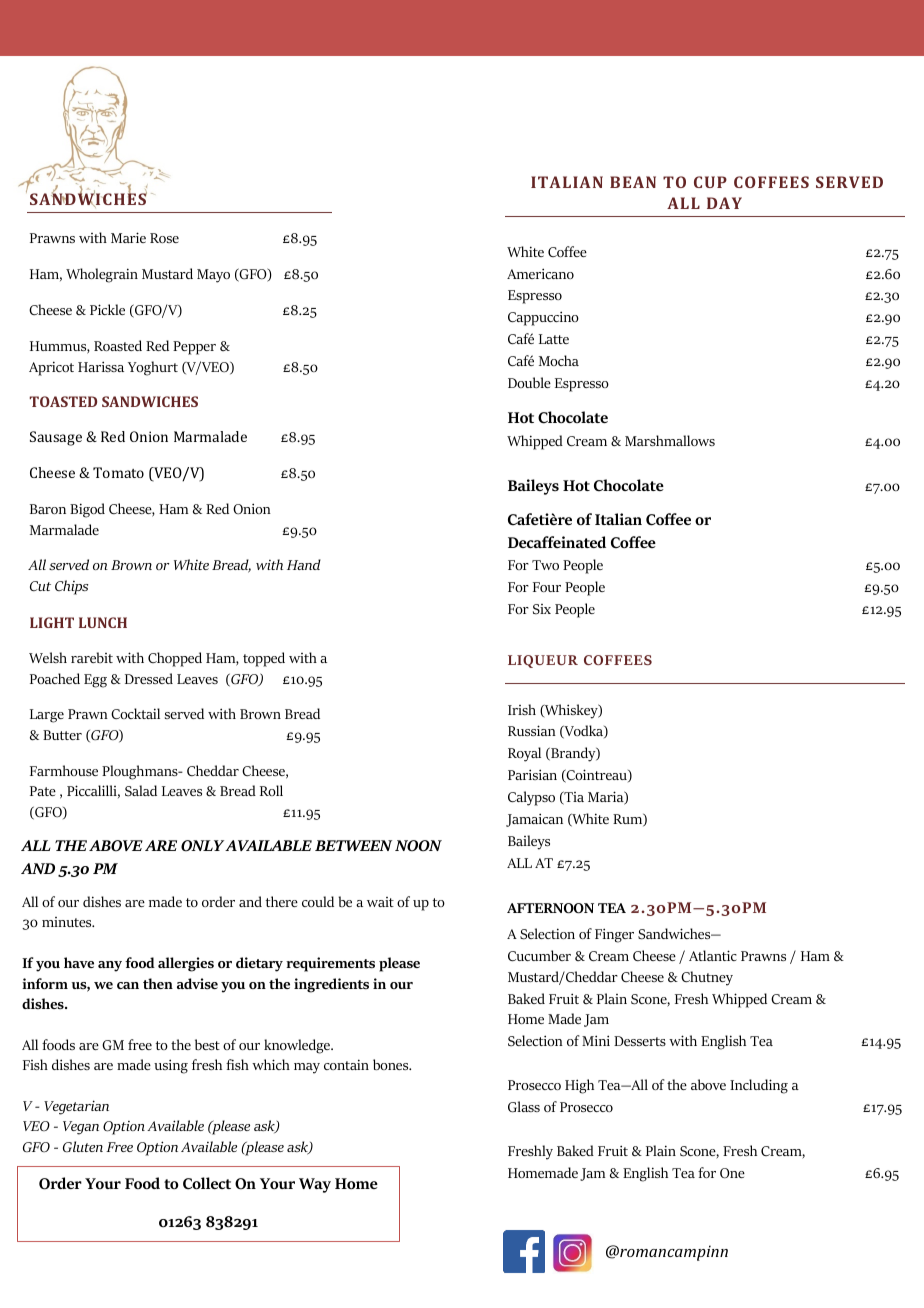 The image size is (924, 1308). What do you see at coordinates (710, 182) in the screenshot?
I see `CUP` at bounding box center [710, 182].
